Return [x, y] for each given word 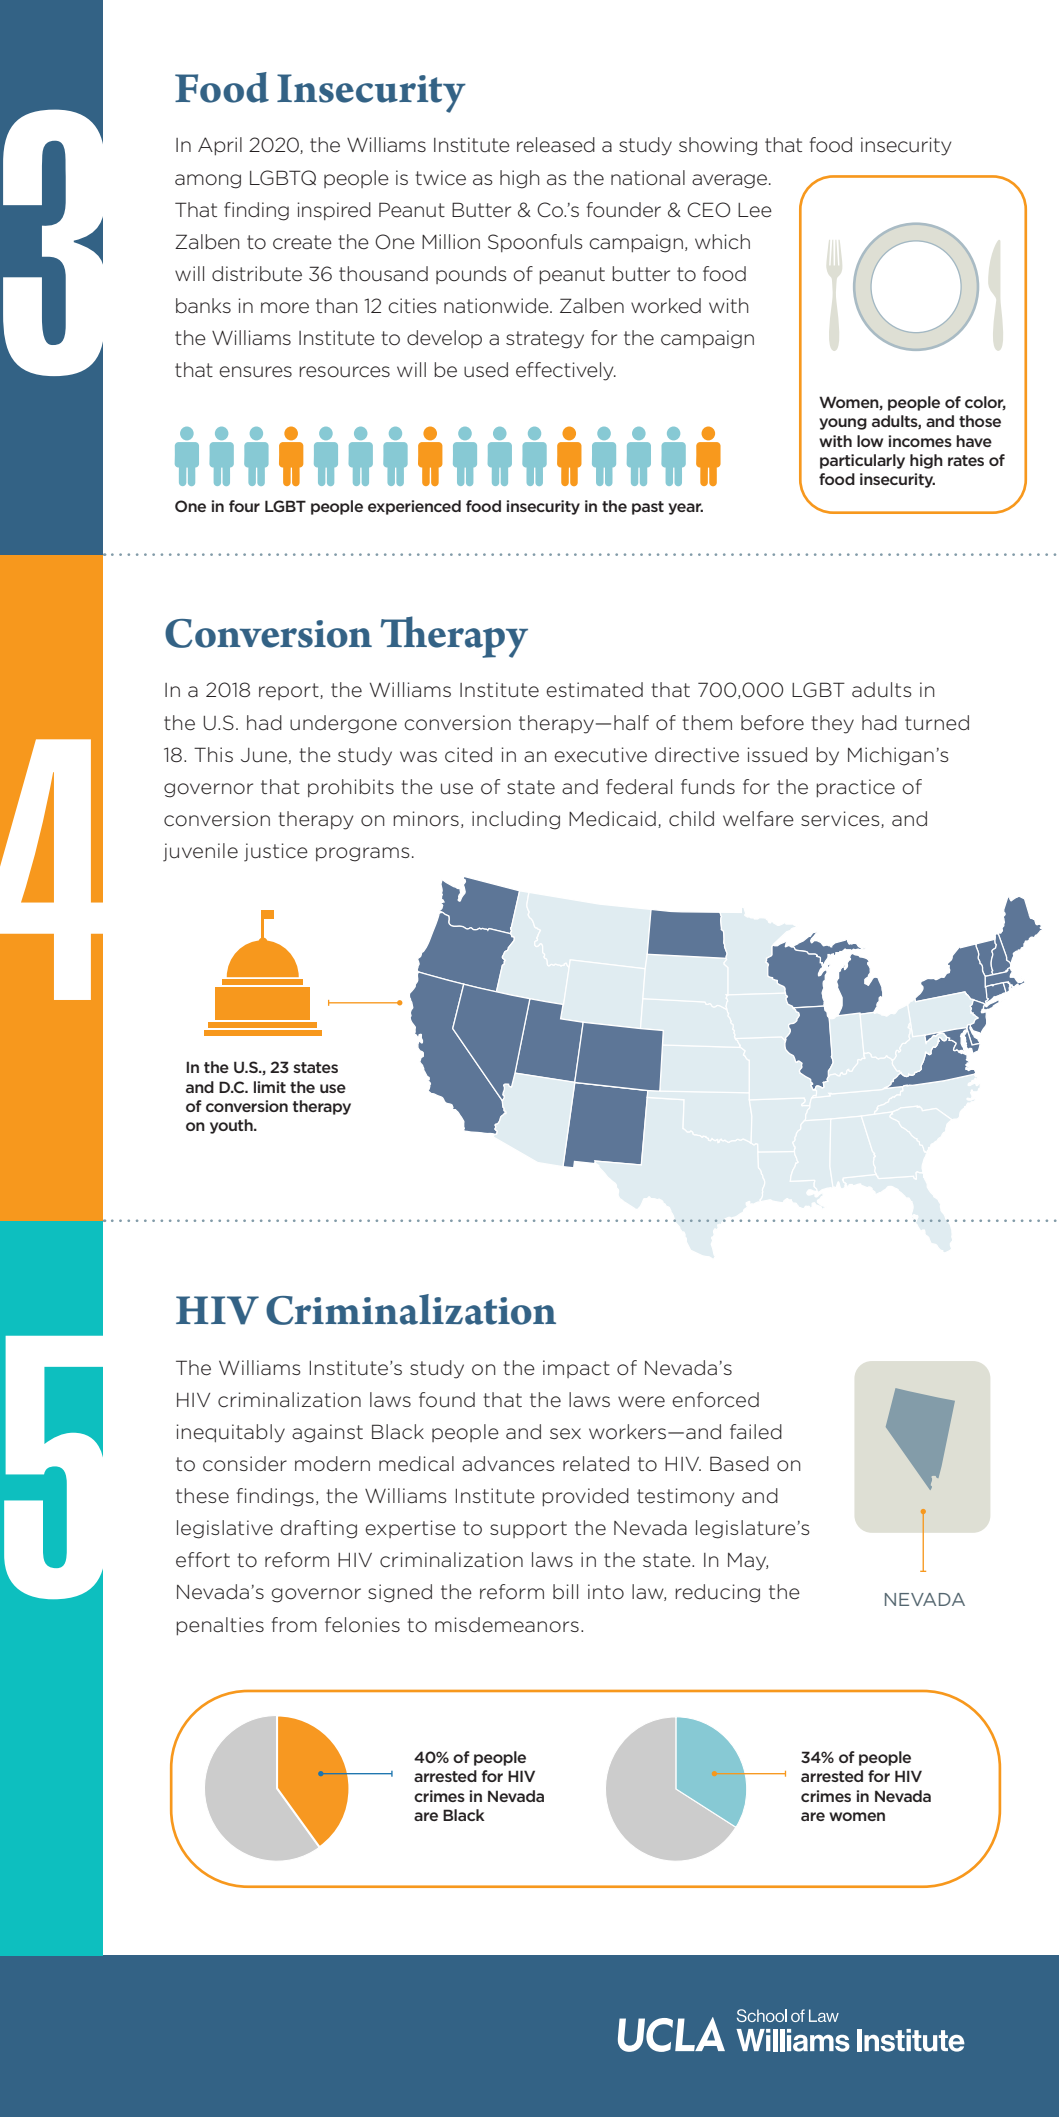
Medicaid [612, 819]
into [606, 1592]
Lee [755, 210]
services [841, 819]
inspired [334, 211]
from [294, 1625]
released [556, 145]
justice [276, 852]
